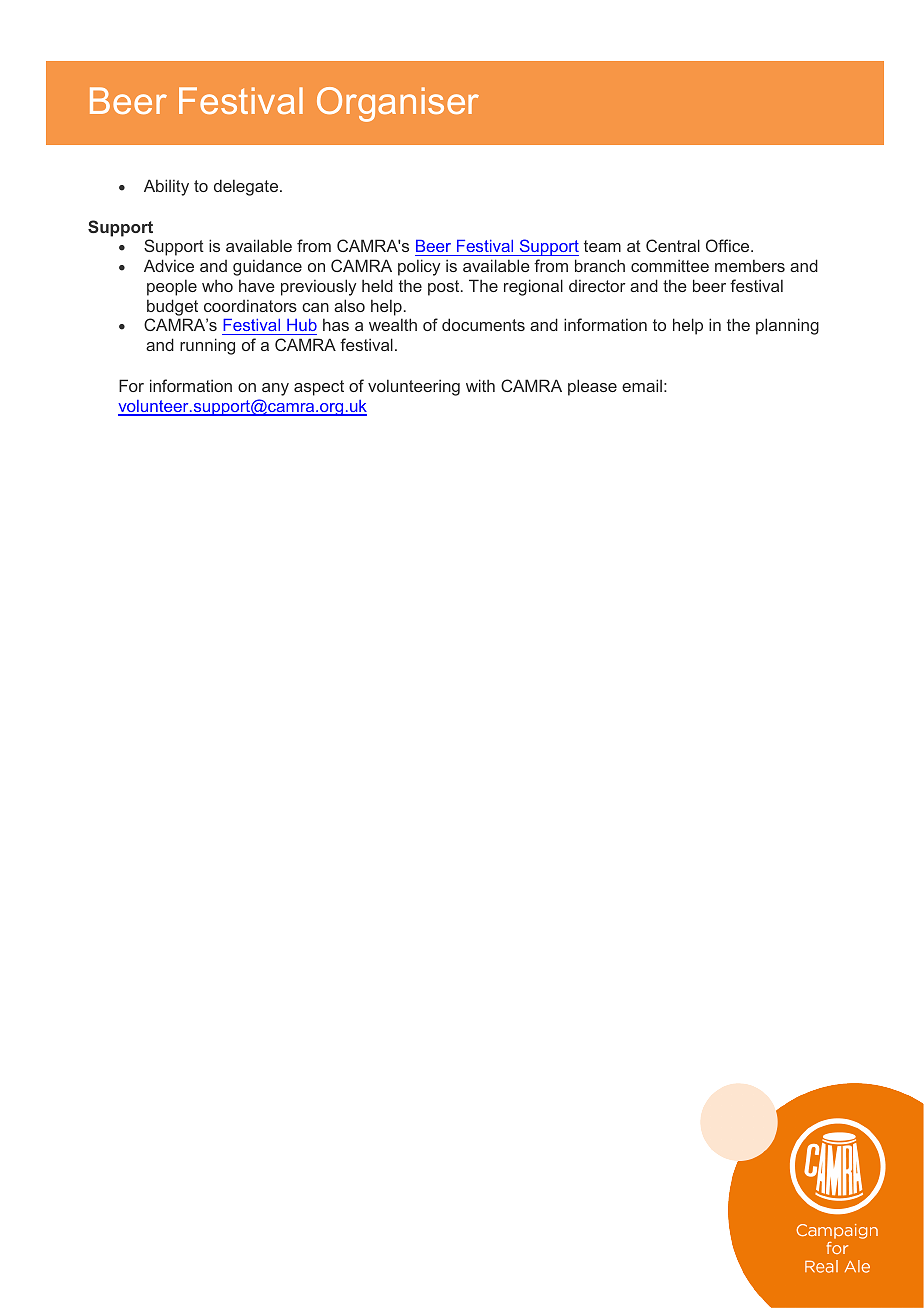  What do you see at coordinates (247, 187) in the page?
I see `delegate` at bounding box center [247, 187].
